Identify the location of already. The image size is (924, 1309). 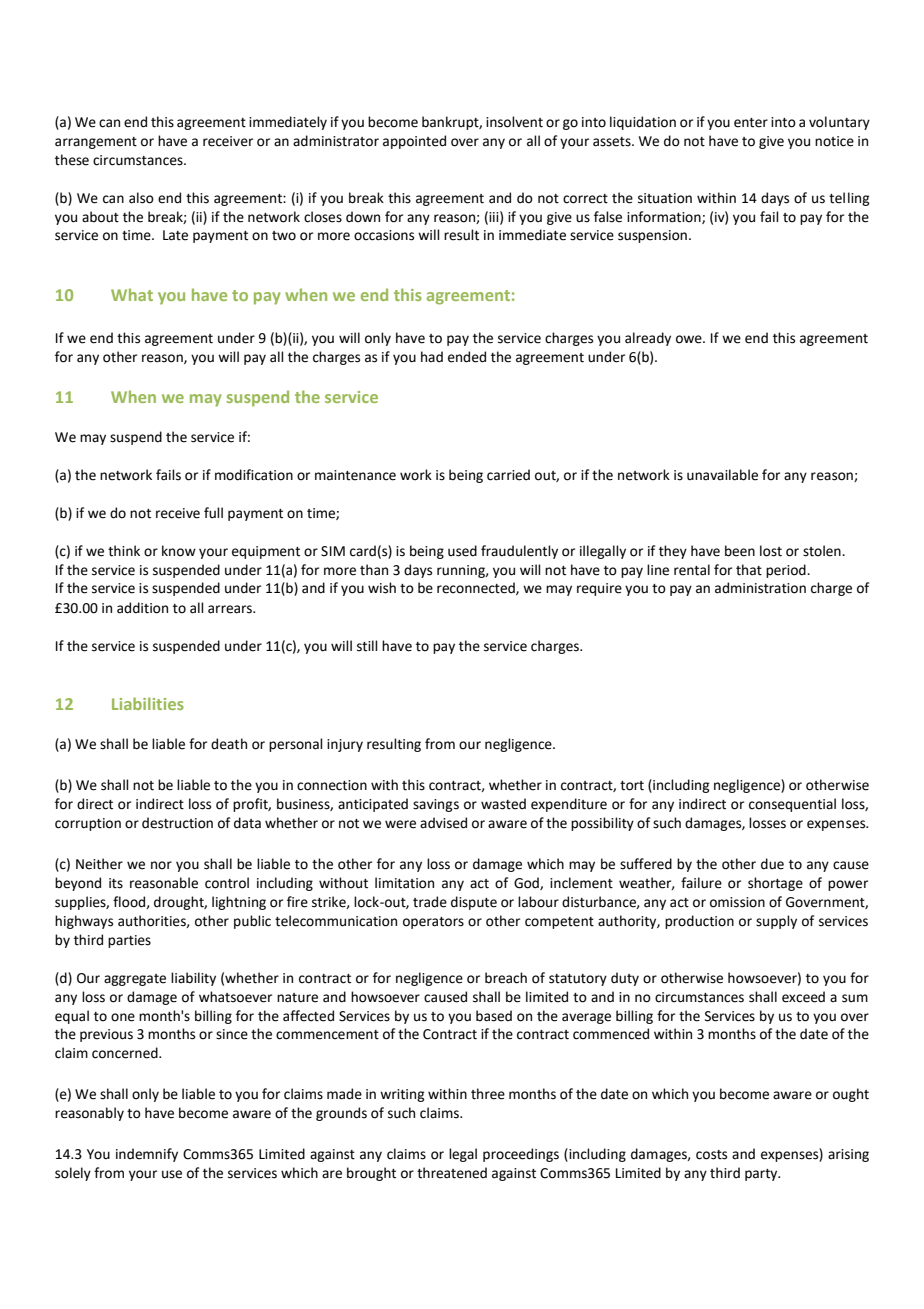
(648, 339).
